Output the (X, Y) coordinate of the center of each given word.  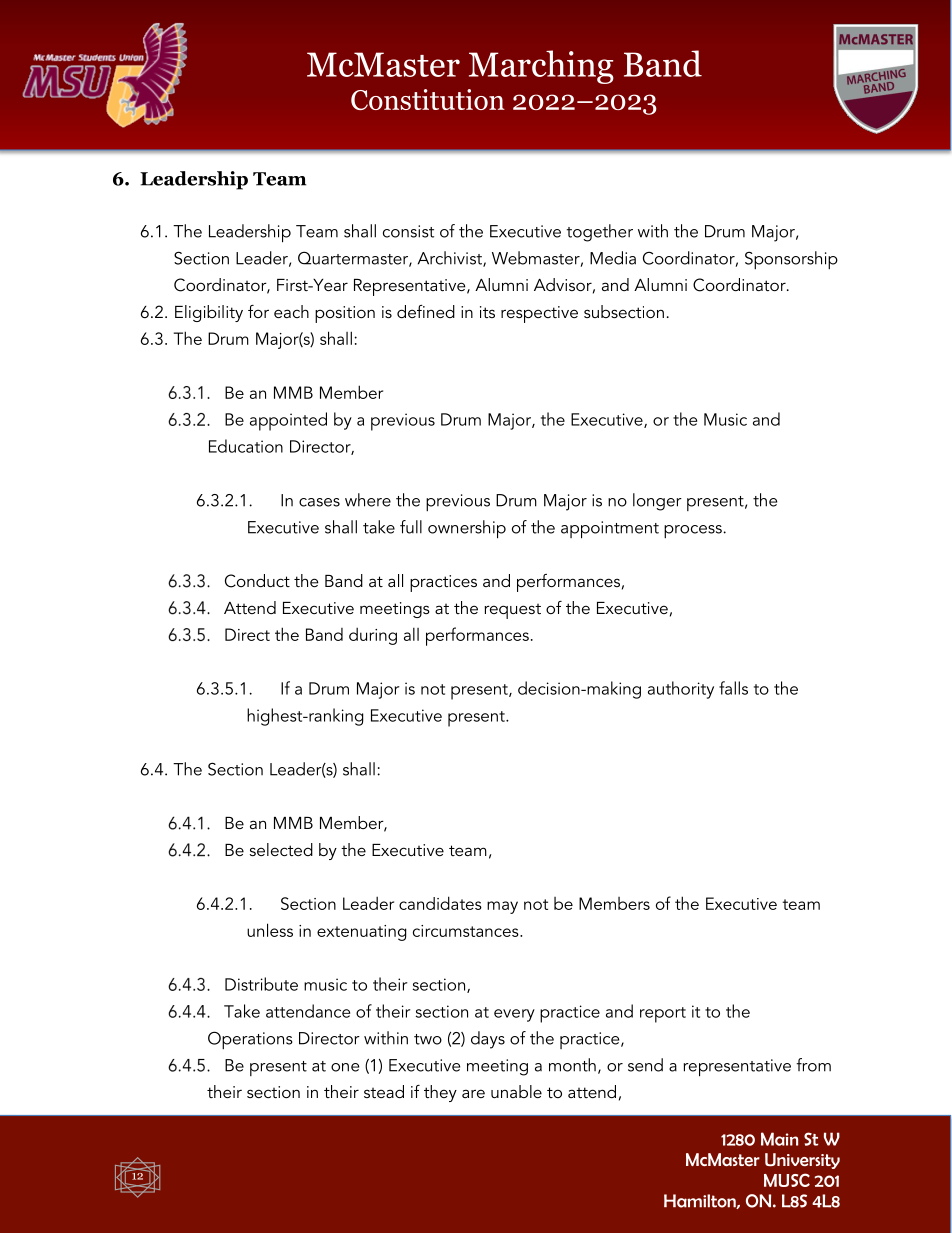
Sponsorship (791, 260)
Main (779, 1139)
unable (516, 1091)
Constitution (428, 99)
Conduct (257, 581)
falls (733, 688)
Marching (541, 67)
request (512, 611)
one (345, 1067)
